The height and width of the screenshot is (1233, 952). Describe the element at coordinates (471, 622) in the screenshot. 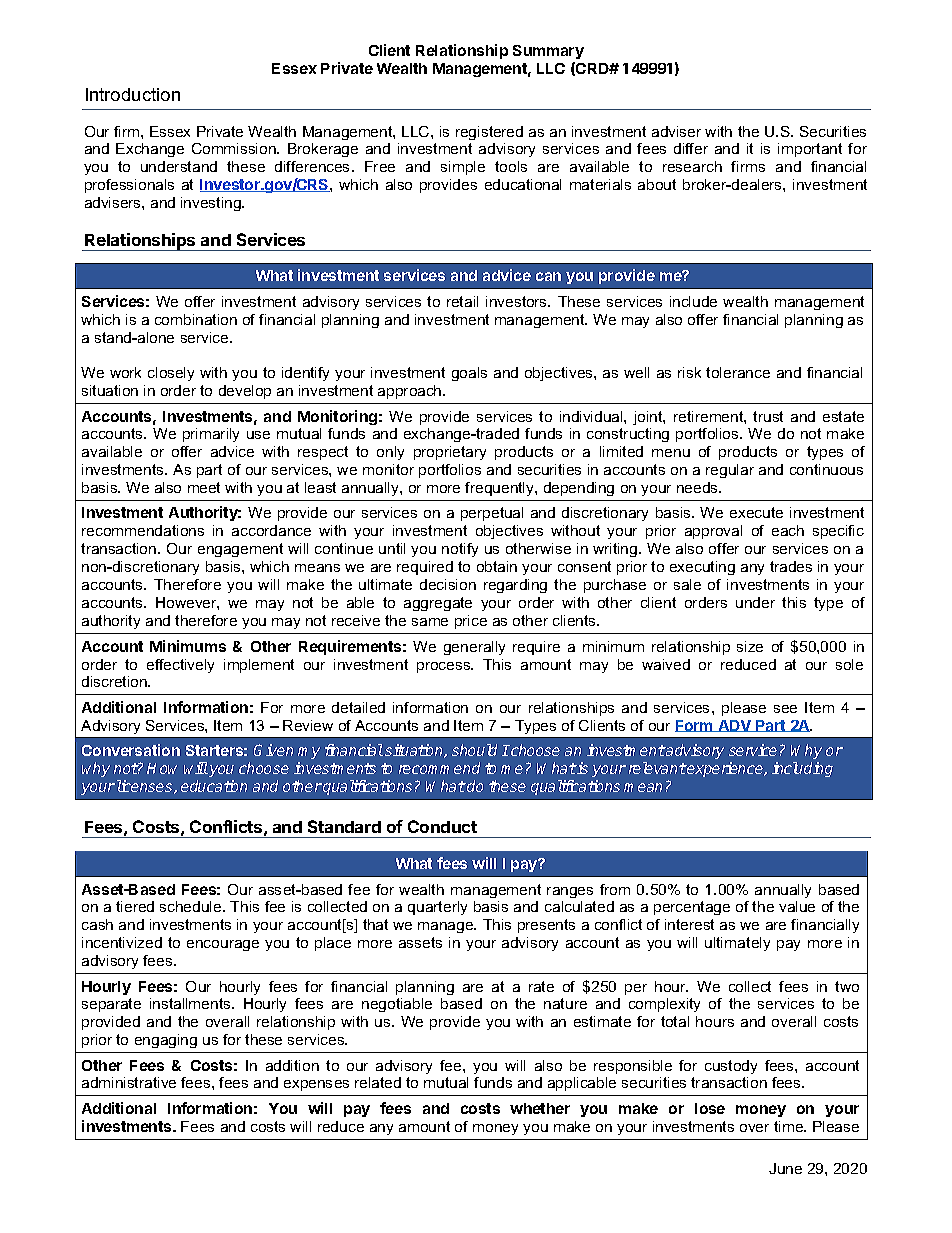

I see `price` at that location.
